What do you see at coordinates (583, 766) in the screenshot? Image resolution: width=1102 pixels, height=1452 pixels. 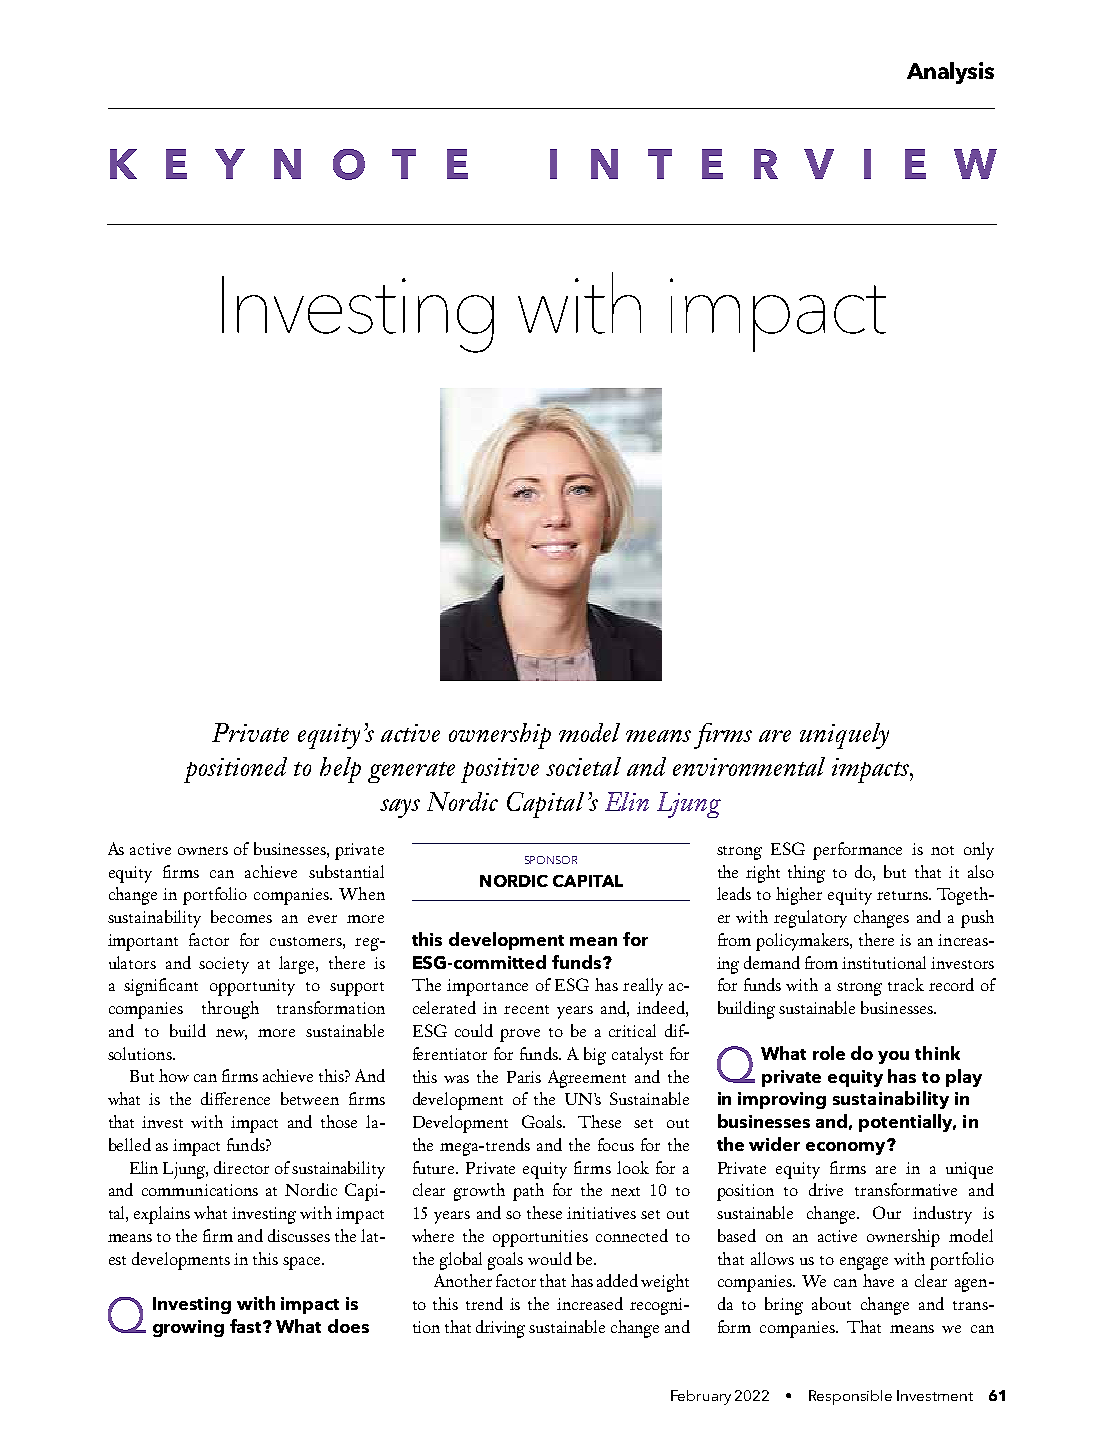 I see `societal` at bounding box center [583, 766].
